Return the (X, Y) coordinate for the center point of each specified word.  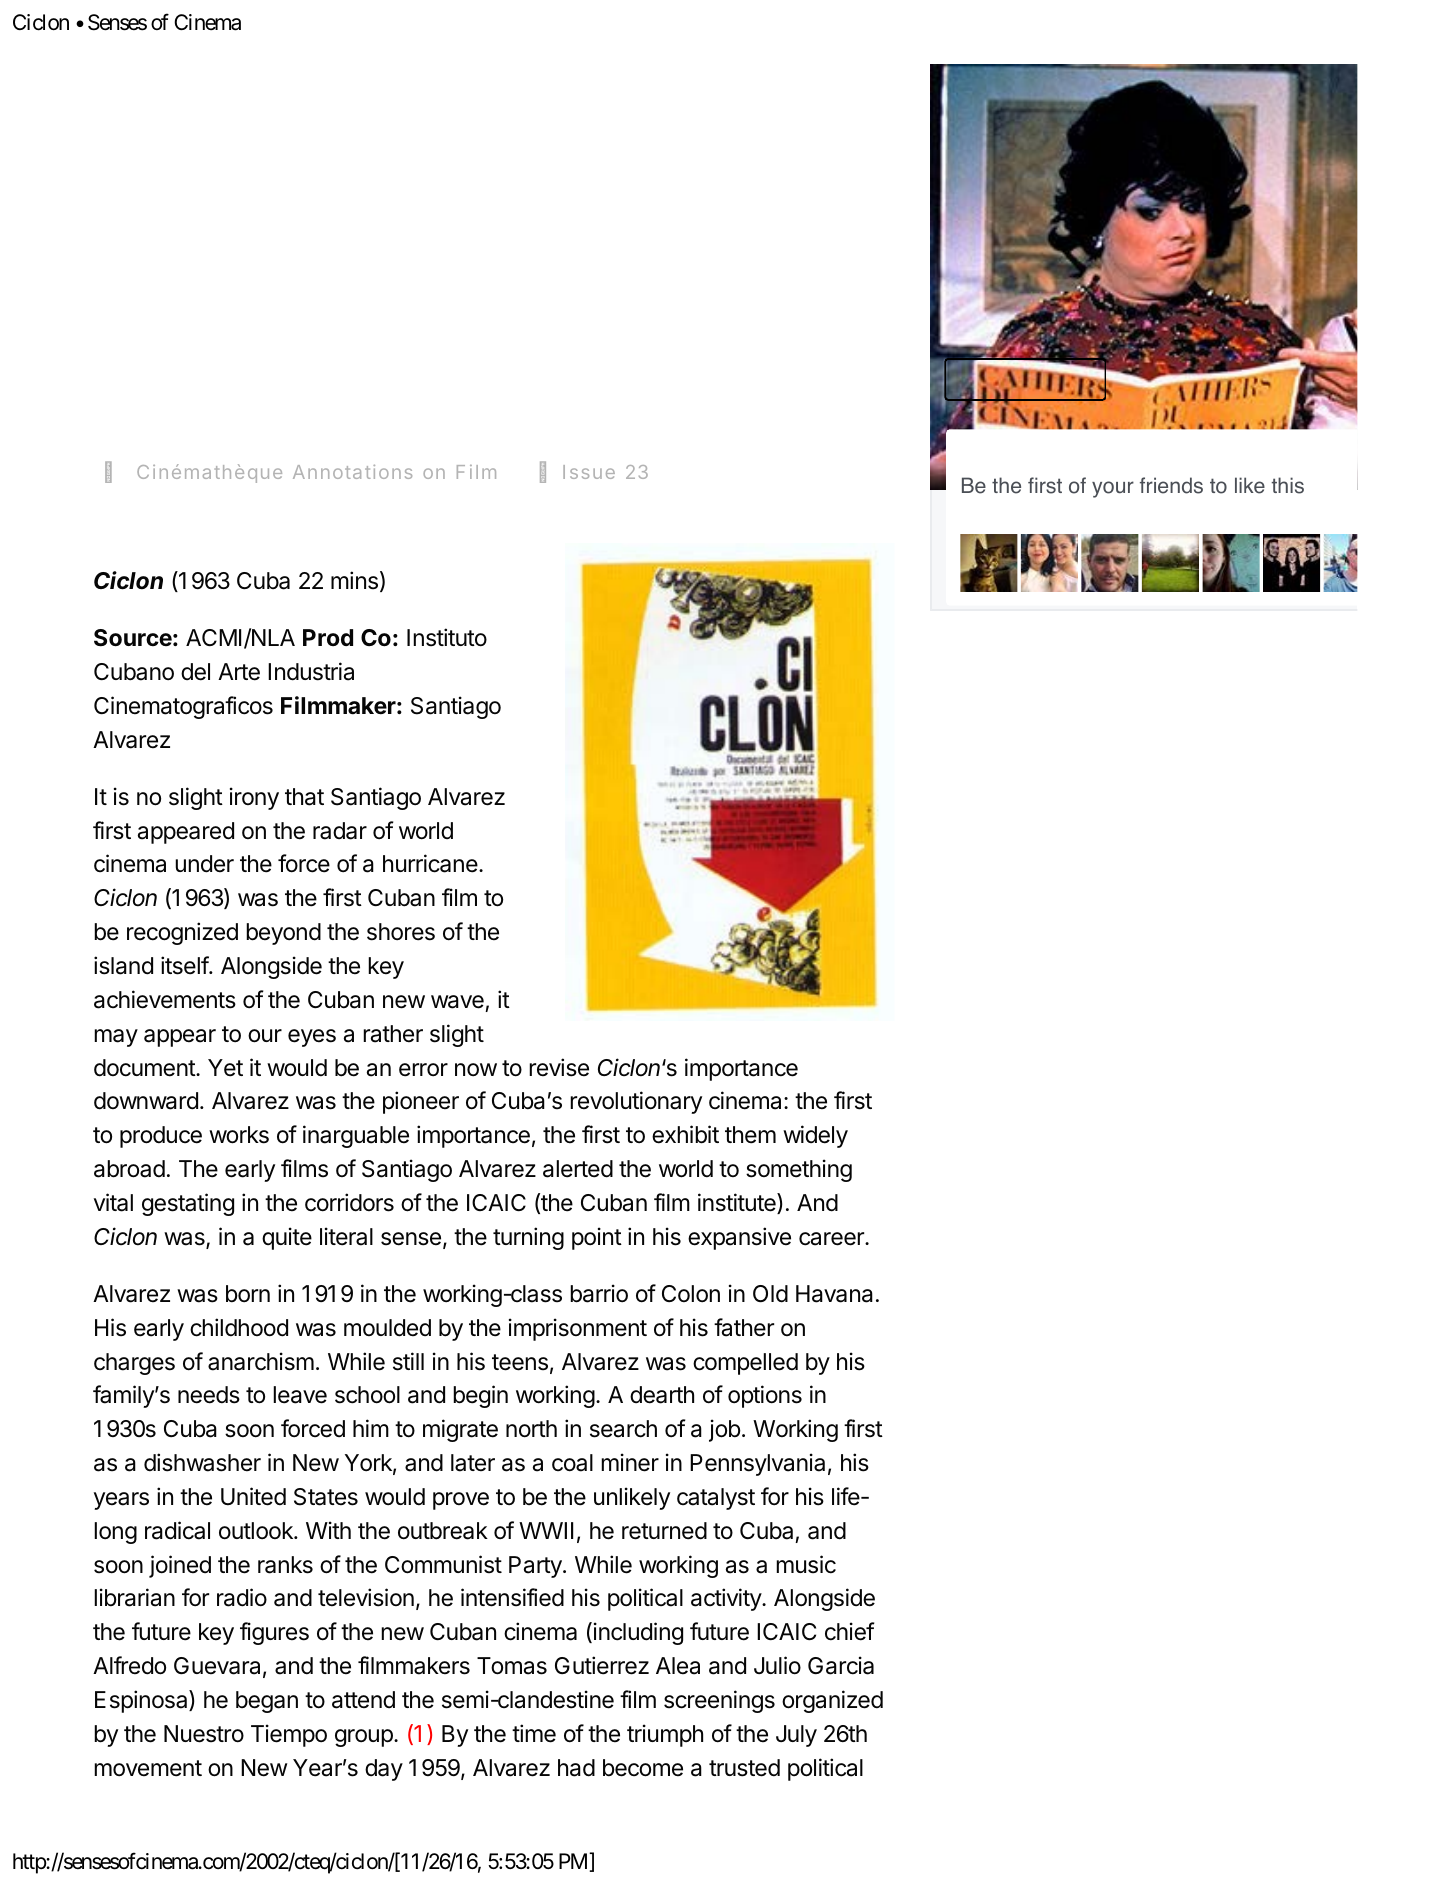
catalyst (716, 1499)
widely (815, 1136)
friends (1171, 485)
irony (254, 798)
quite (287, 1238)
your (1113, 489)
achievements (165, 999)
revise (559, 1067)
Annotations (352, 472)
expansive (739, 1238)
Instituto (447, 637)
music (806, 1564)
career (832, 1239)
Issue (589, 472)
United (253, 1496)
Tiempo (289, 1735)
